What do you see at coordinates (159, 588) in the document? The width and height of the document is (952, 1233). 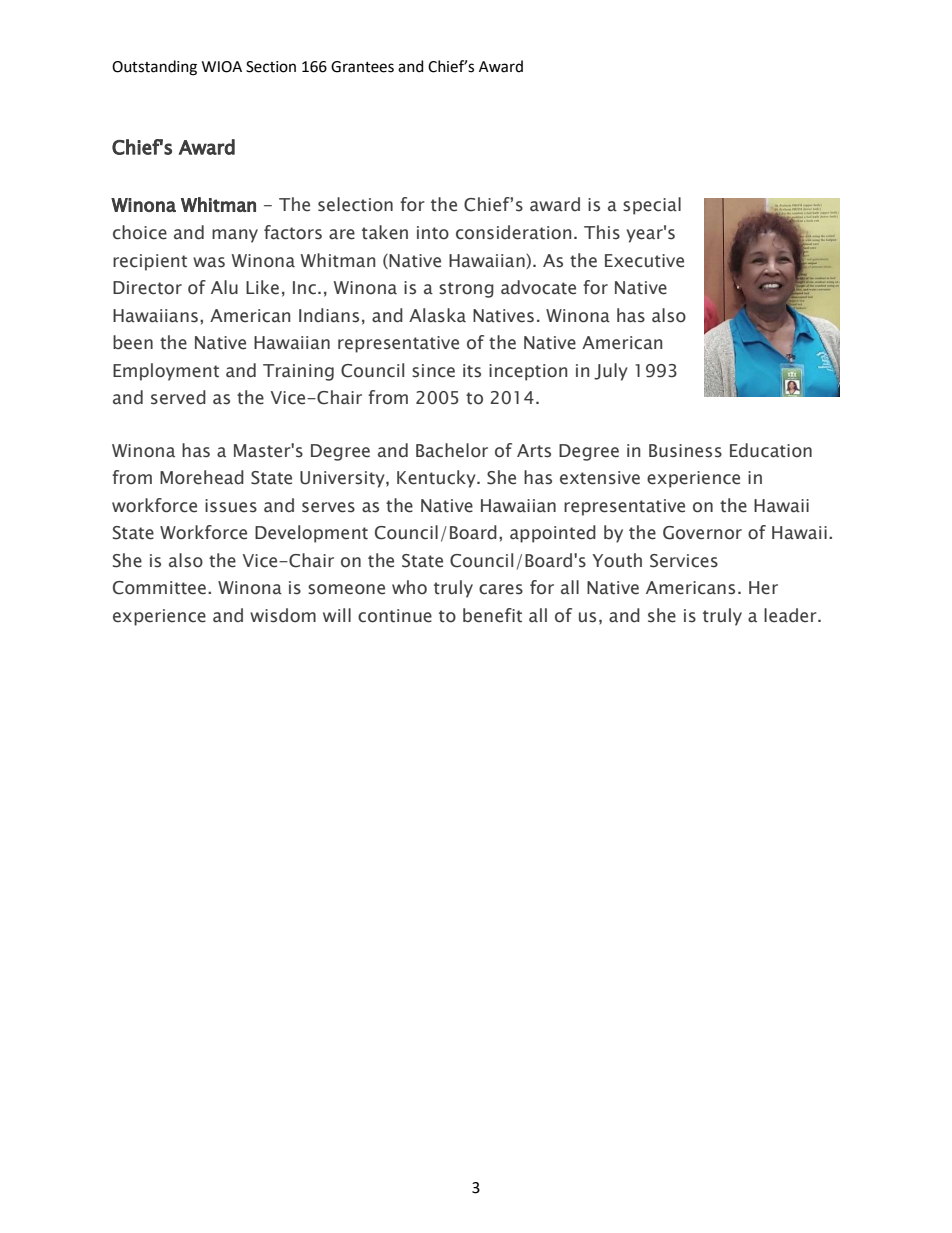 I see `Committee` at bounding box center [159, 588].
